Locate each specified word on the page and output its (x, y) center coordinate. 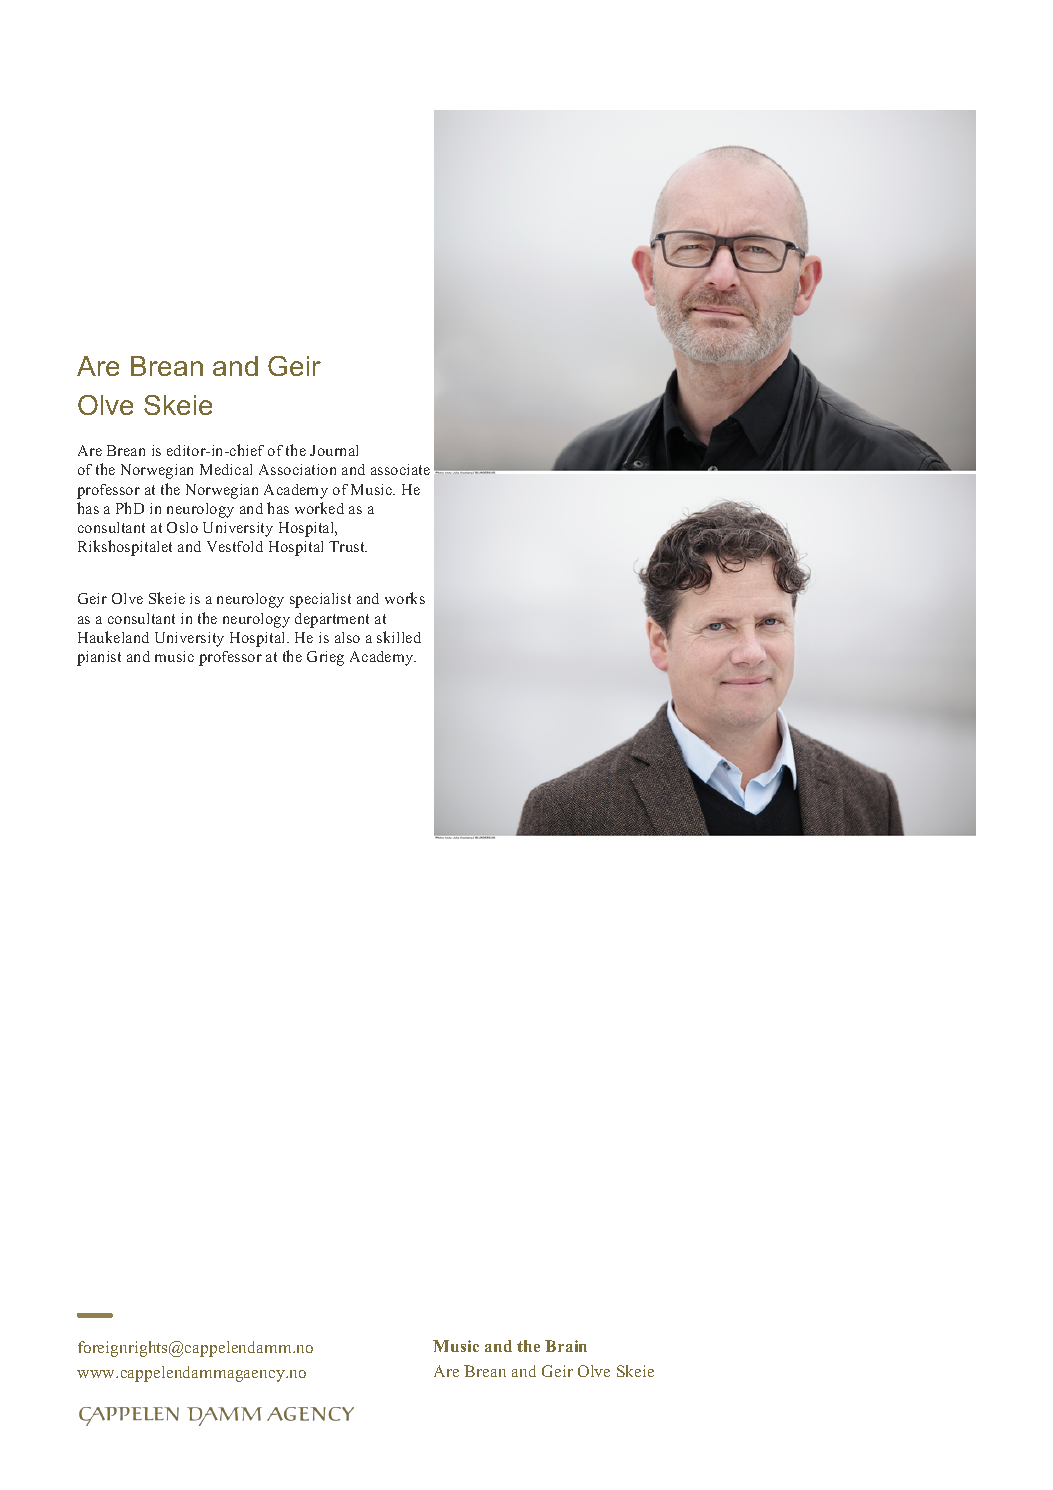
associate (400, 469)
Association (297, 469)
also (347, 637)
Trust (348, 546)
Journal (334, 450)
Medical (226, 469)
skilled (399, 637)
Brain (566, 1346)
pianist (99, 658)
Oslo (182, 527)
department (332, 620)
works (405, 598)
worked (319, 508)
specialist (320, 600)
